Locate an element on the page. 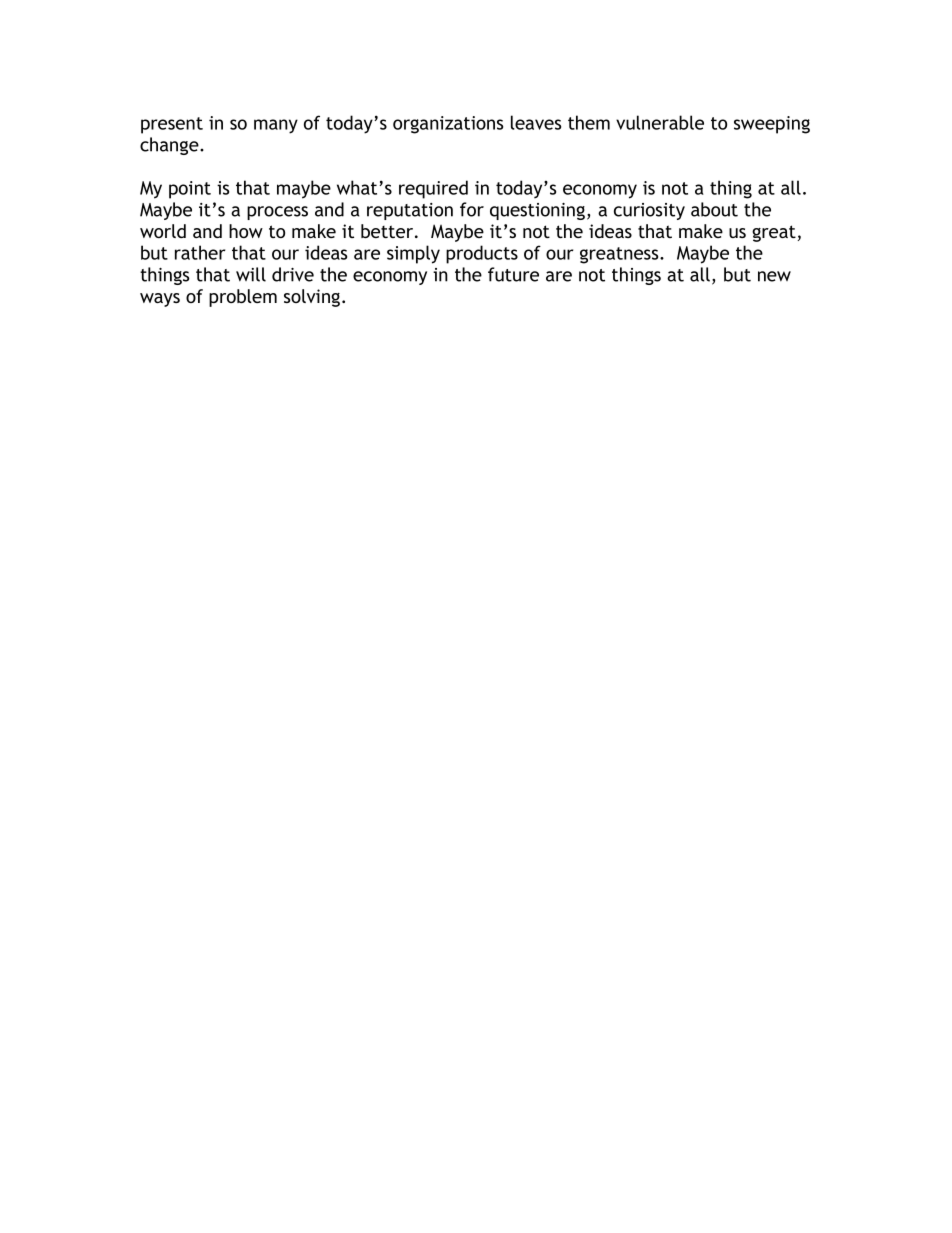 This image has height=1233, width=952. many is located at coordinates (276, 126).
